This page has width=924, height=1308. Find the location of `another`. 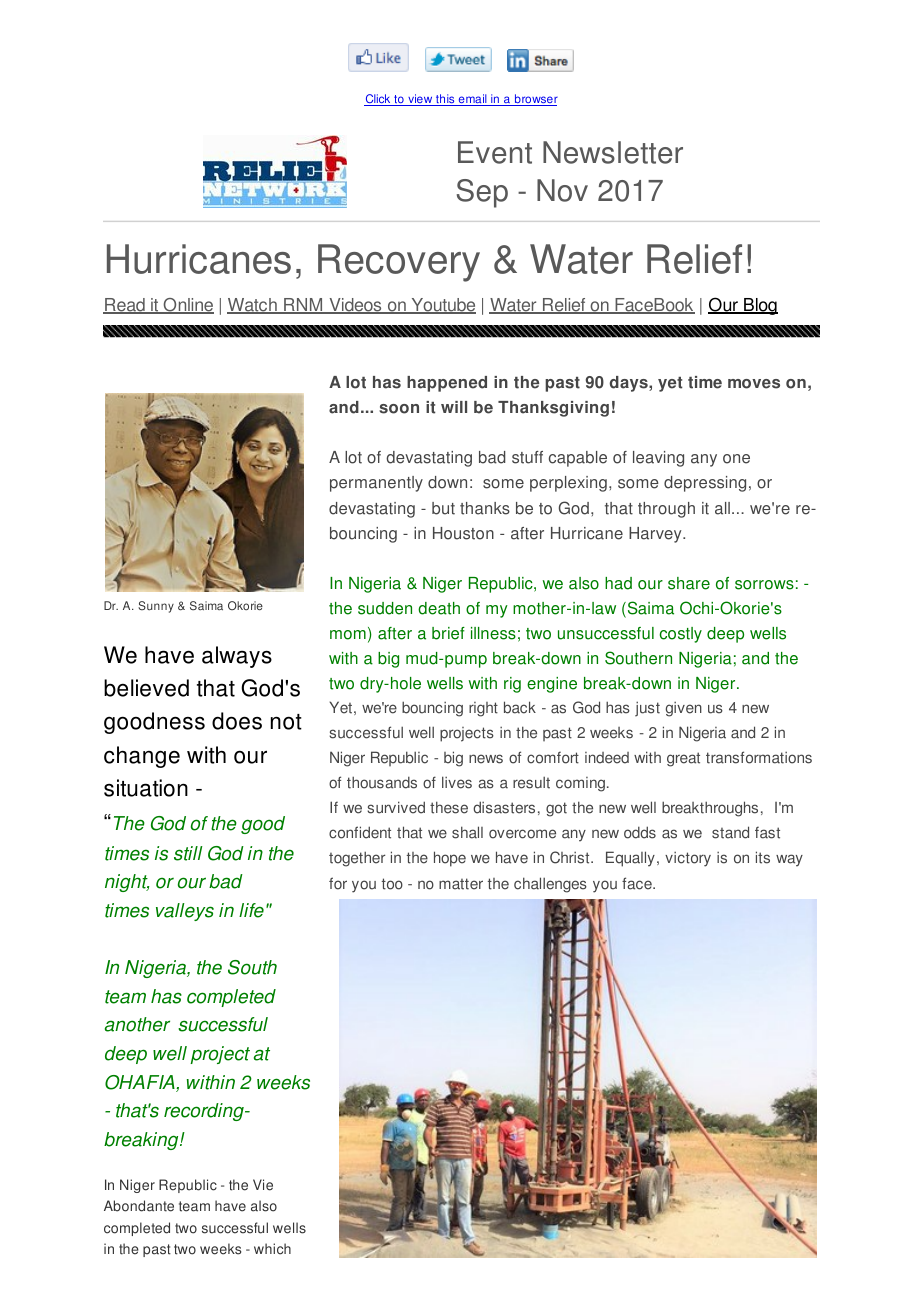

another is located at coordinates (137, 1024).
